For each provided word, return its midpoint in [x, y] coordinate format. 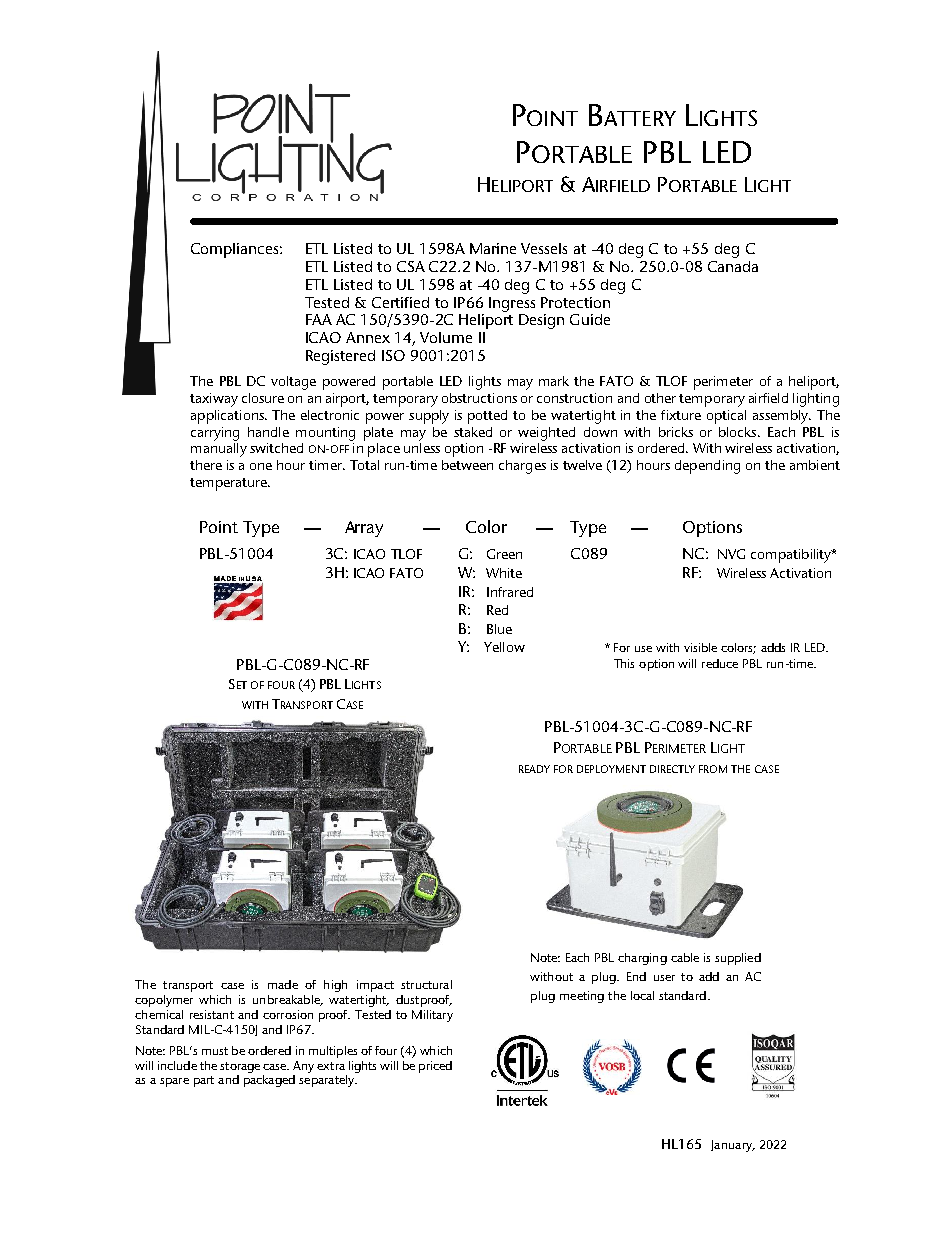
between [467, 465]
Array [364, 529]
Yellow [504, 647]
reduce [720, 663]
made [283, 984]
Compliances [236, 250]
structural [426, 984]
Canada [733, 266]
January [732, 1146]
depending [707, 467]
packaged [269, 1081]
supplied [738, 959]
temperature [229, 484]
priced [435, 1067]
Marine [493, 248]
